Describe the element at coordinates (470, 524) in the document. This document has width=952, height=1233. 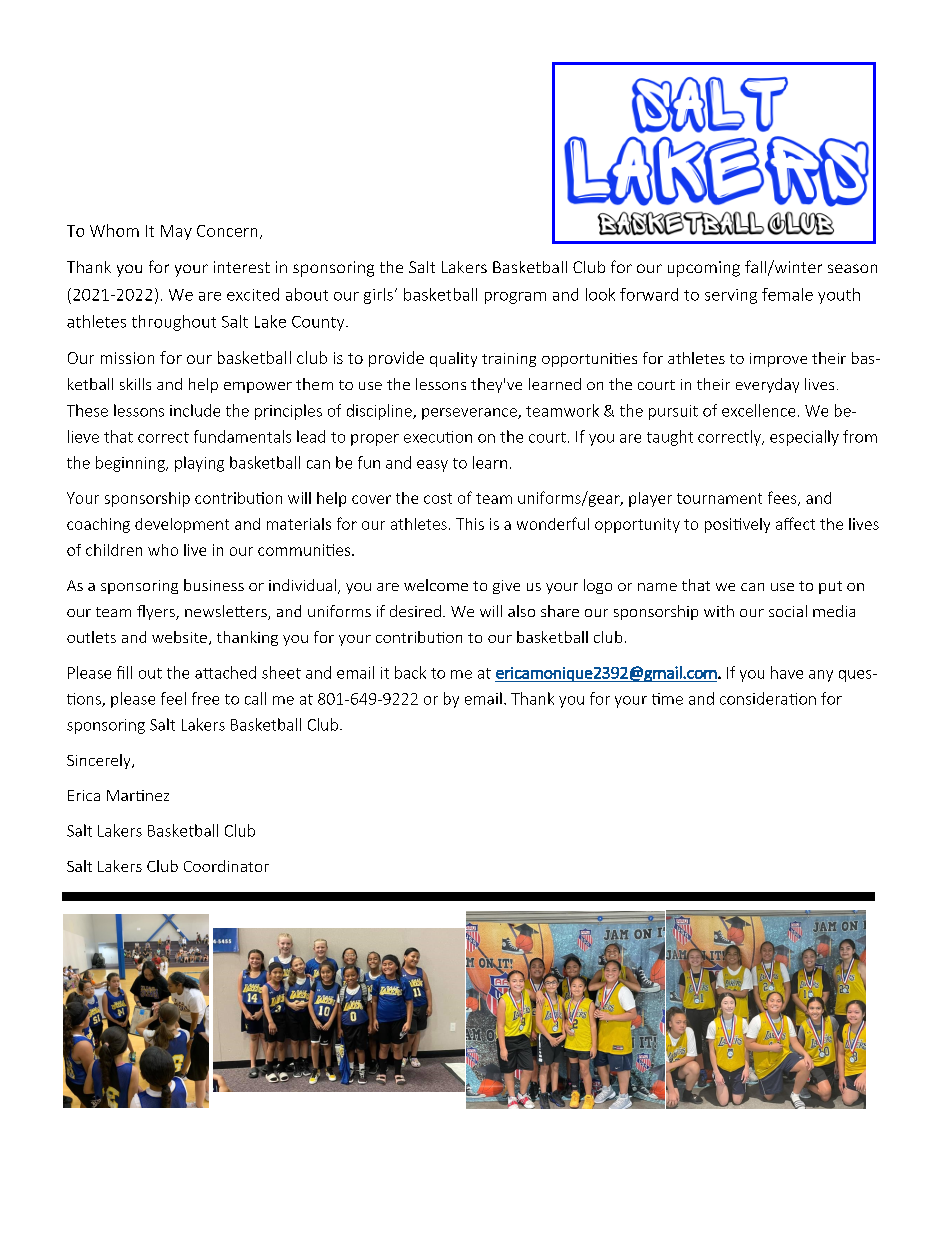
I see `This` at that location.
